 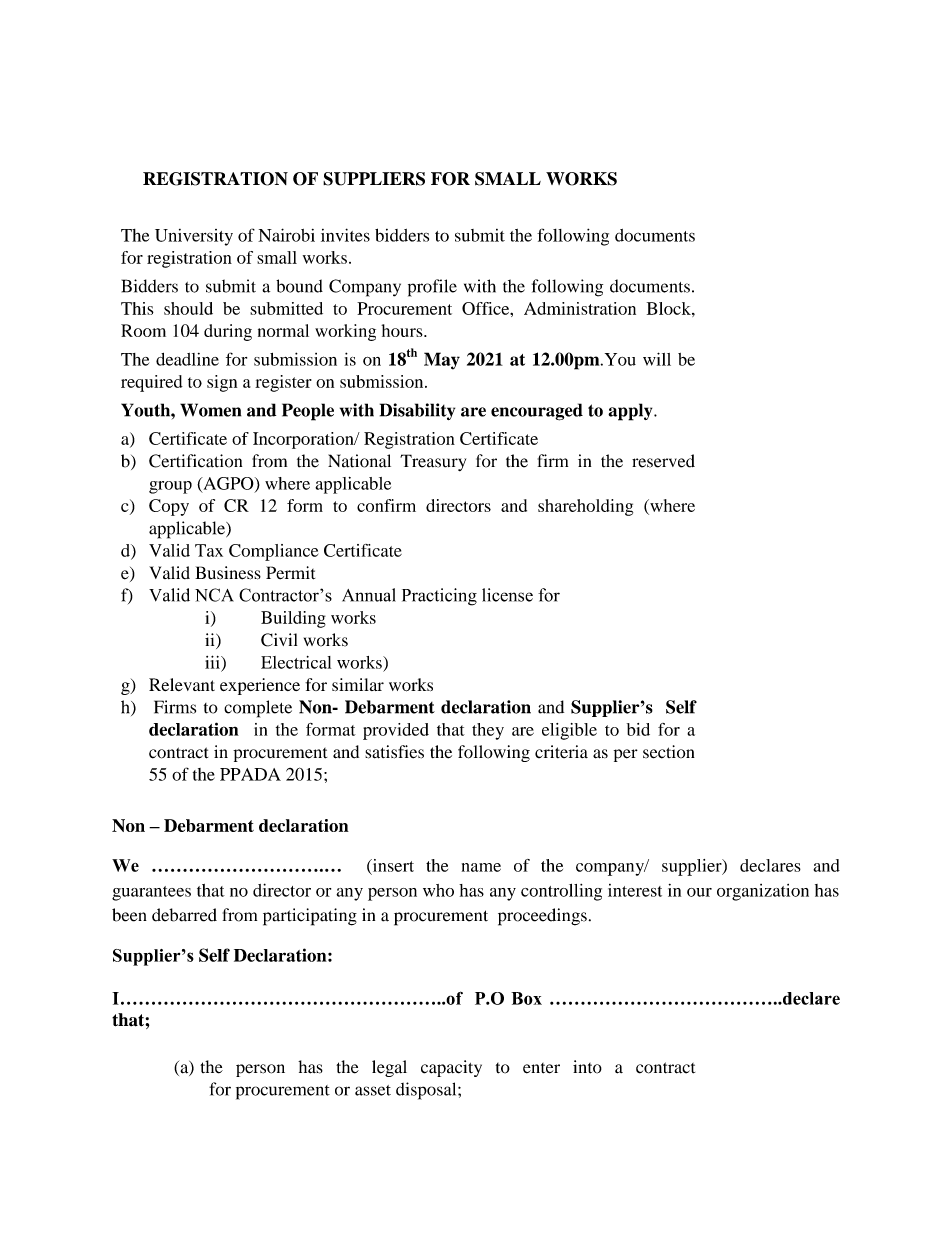 What do you see at coordinates (433, 462) in the document?
I see `Treasury` at bounding box center [433, 462].
